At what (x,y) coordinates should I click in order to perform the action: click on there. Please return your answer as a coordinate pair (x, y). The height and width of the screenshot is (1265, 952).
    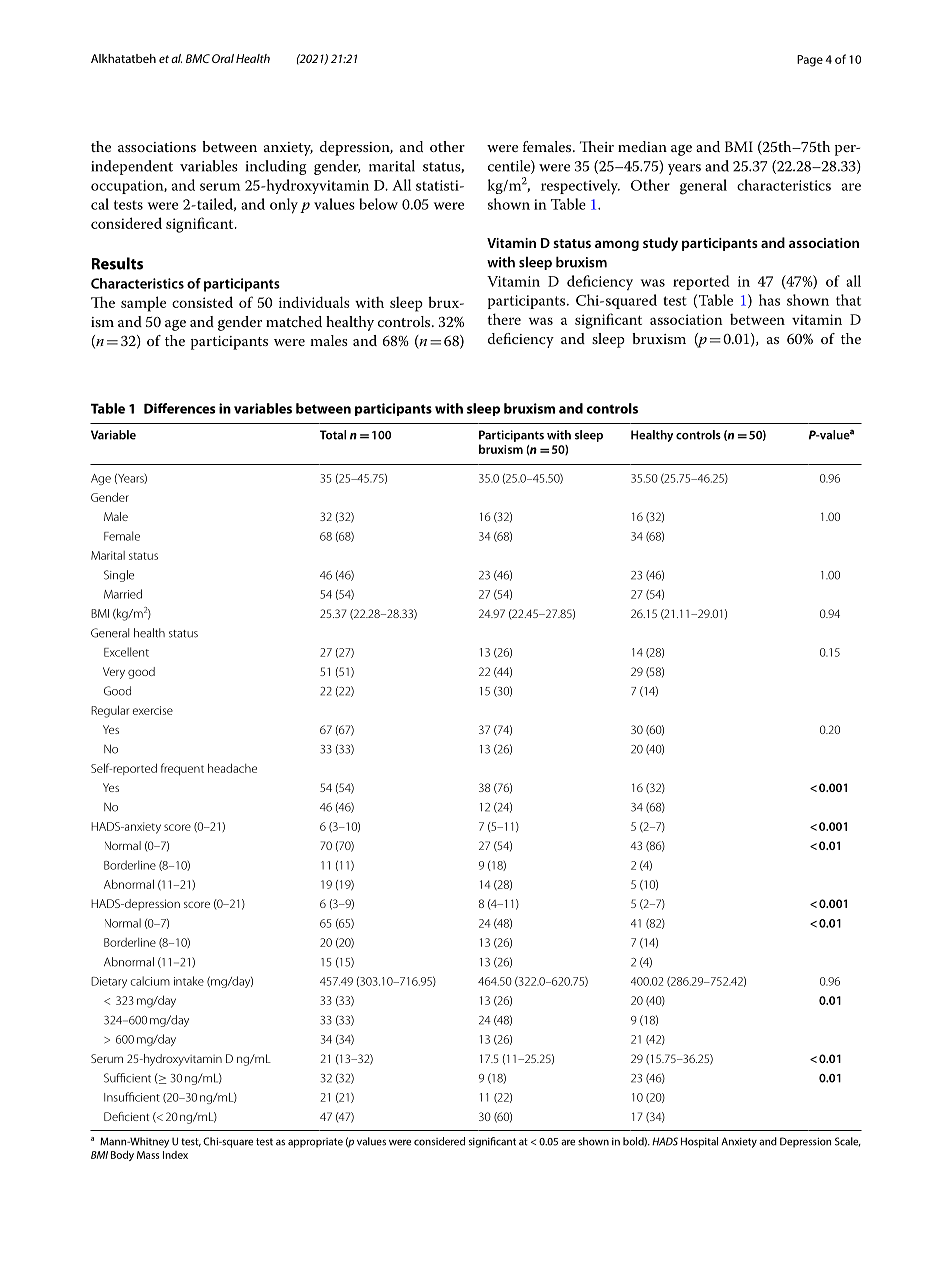
    Looking at the image, I should click on (504, 319).
